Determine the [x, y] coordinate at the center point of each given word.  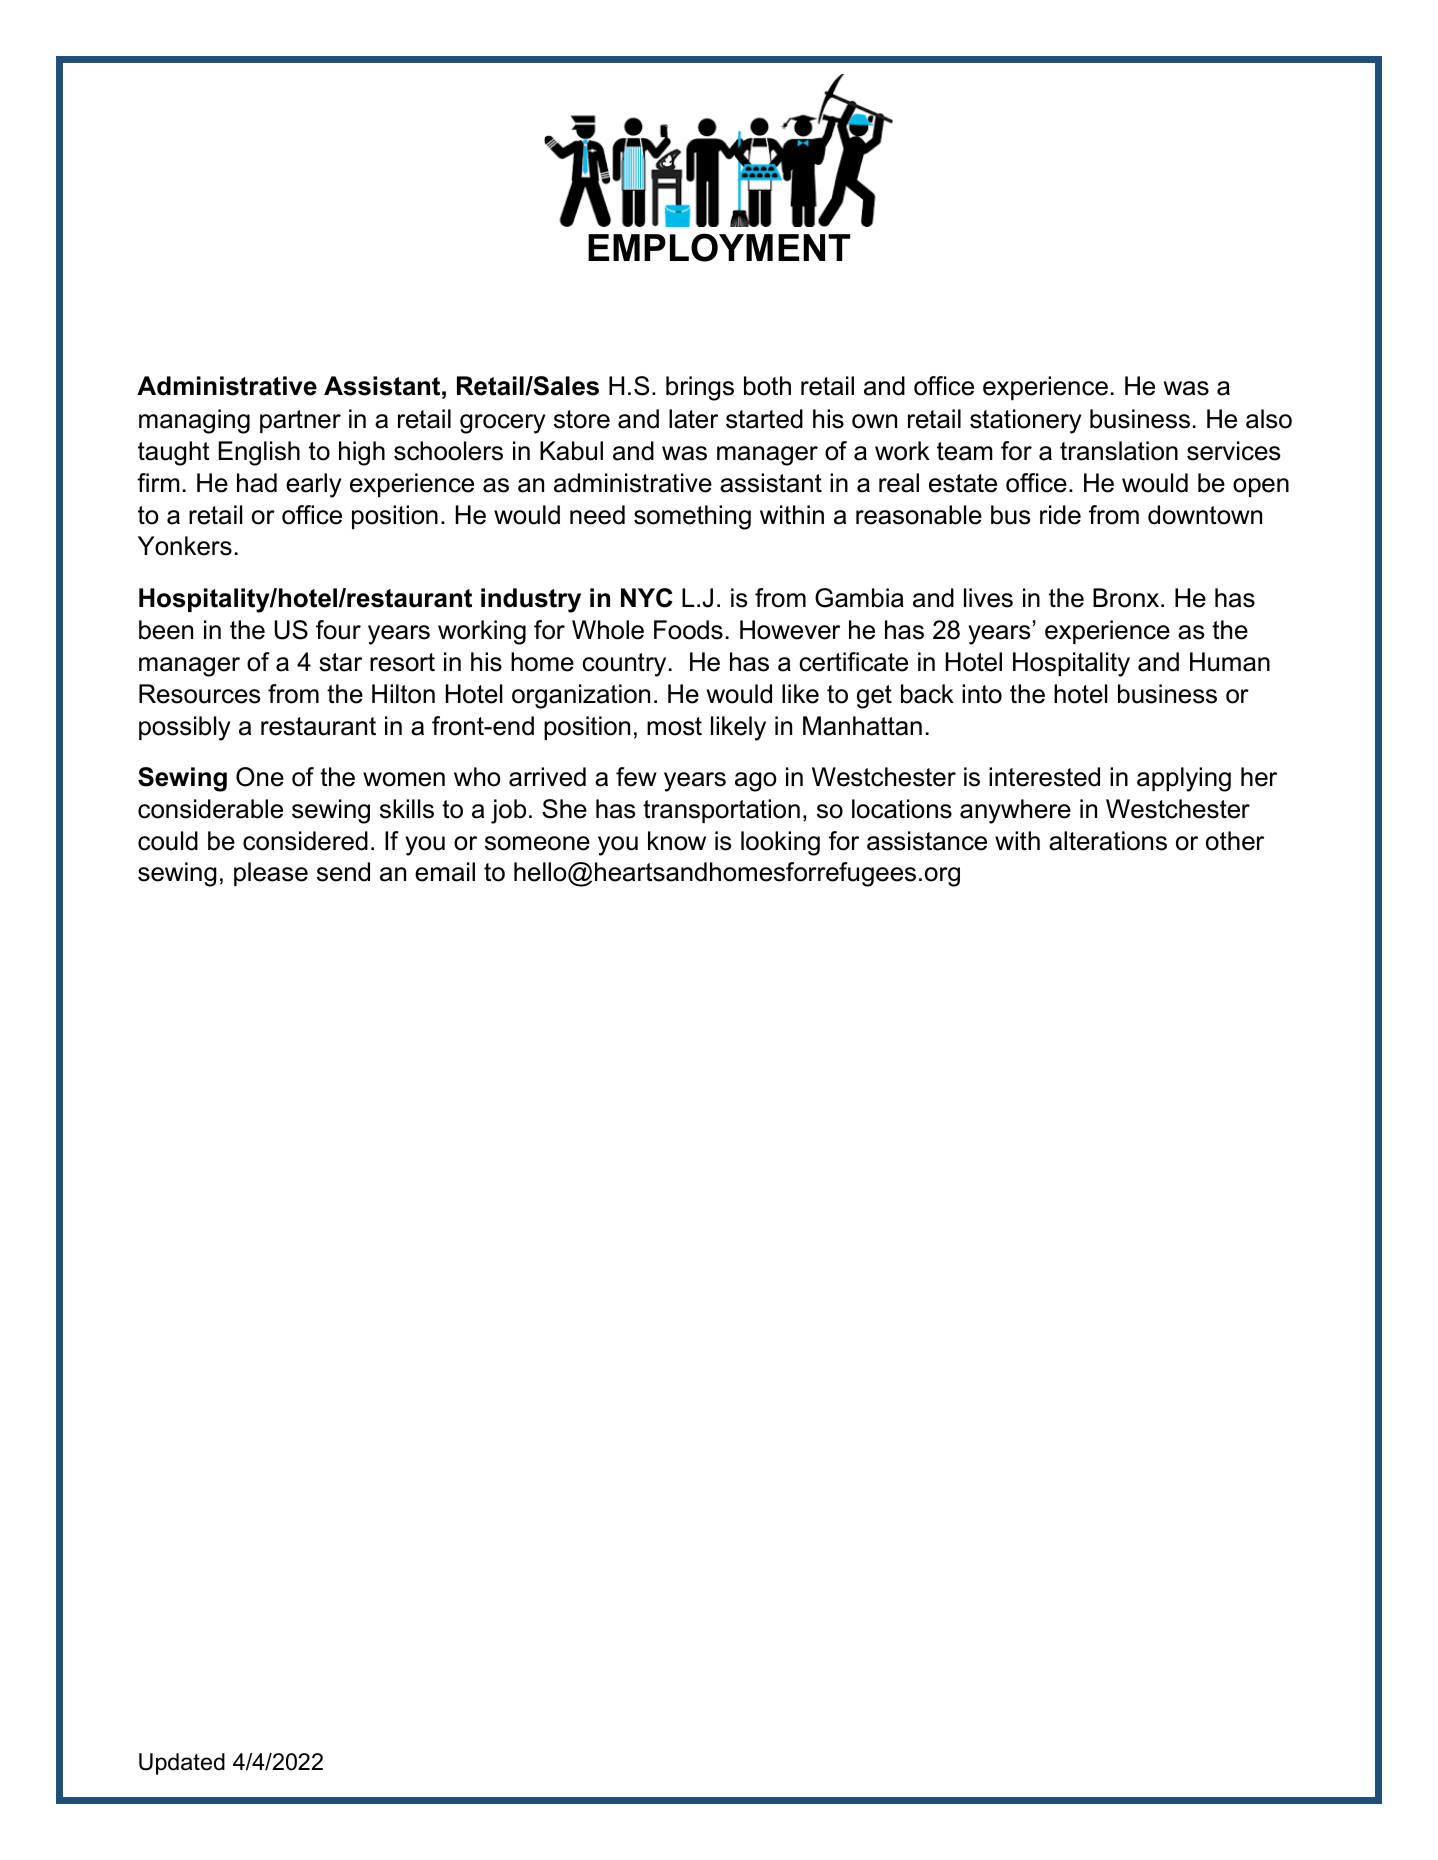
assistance [927, 841]
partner [300, 421]
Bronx [1127, 598]
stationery [1025, 421]
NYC [647, 598]
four [338, 630]
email [445, 872]
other [1235, 841]
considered [305, 841]
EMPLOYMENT [719, 247]
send [343, 872]
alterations [1108, 841]
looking [780, 843]
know [677, 841]
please [271, 874]
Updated [182, 1764]
